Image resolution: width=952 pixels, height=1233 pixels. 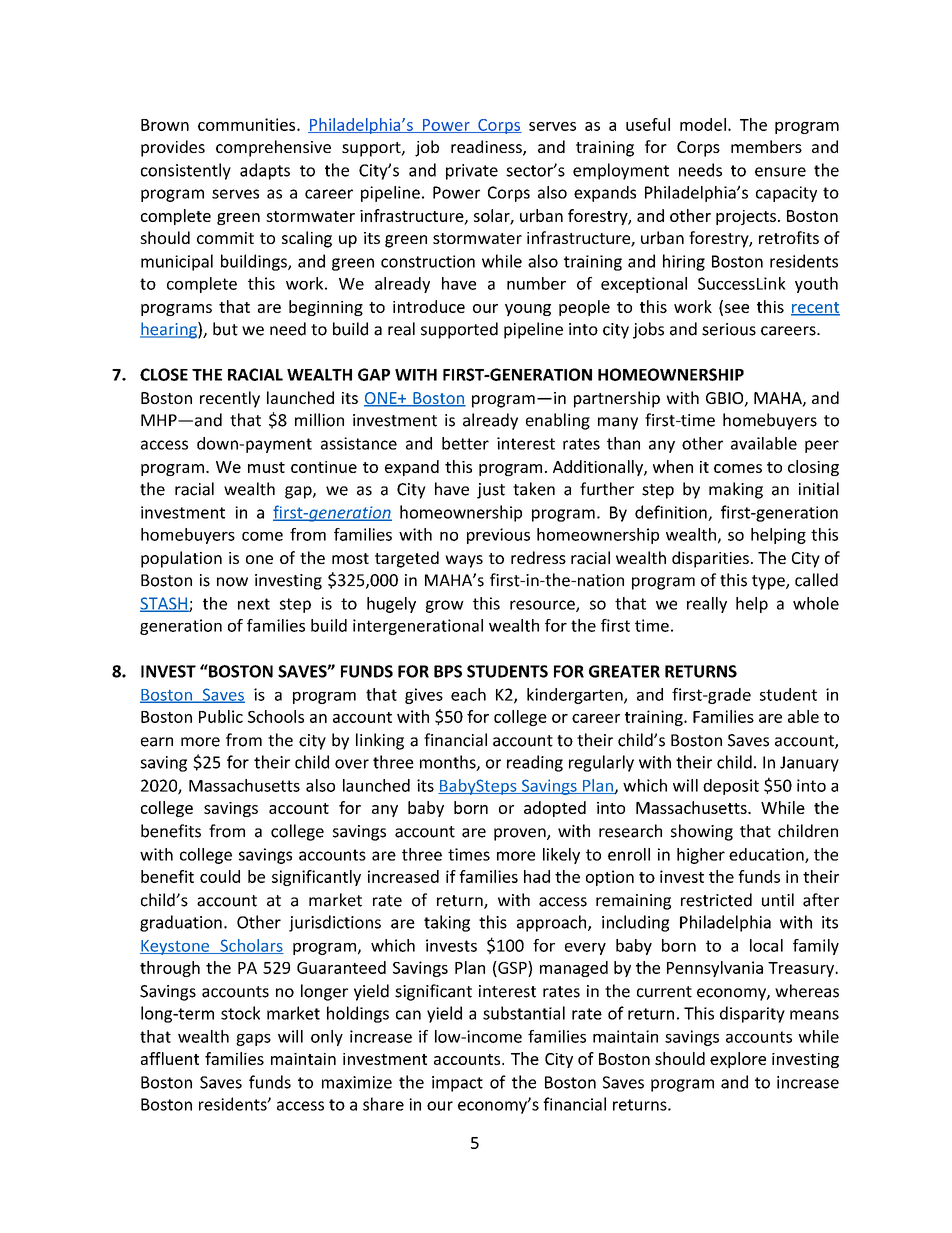 What do you see at coordinates (738, 1060) in the screenshot?
I see `explore` at bounding box center [738, 1060].
